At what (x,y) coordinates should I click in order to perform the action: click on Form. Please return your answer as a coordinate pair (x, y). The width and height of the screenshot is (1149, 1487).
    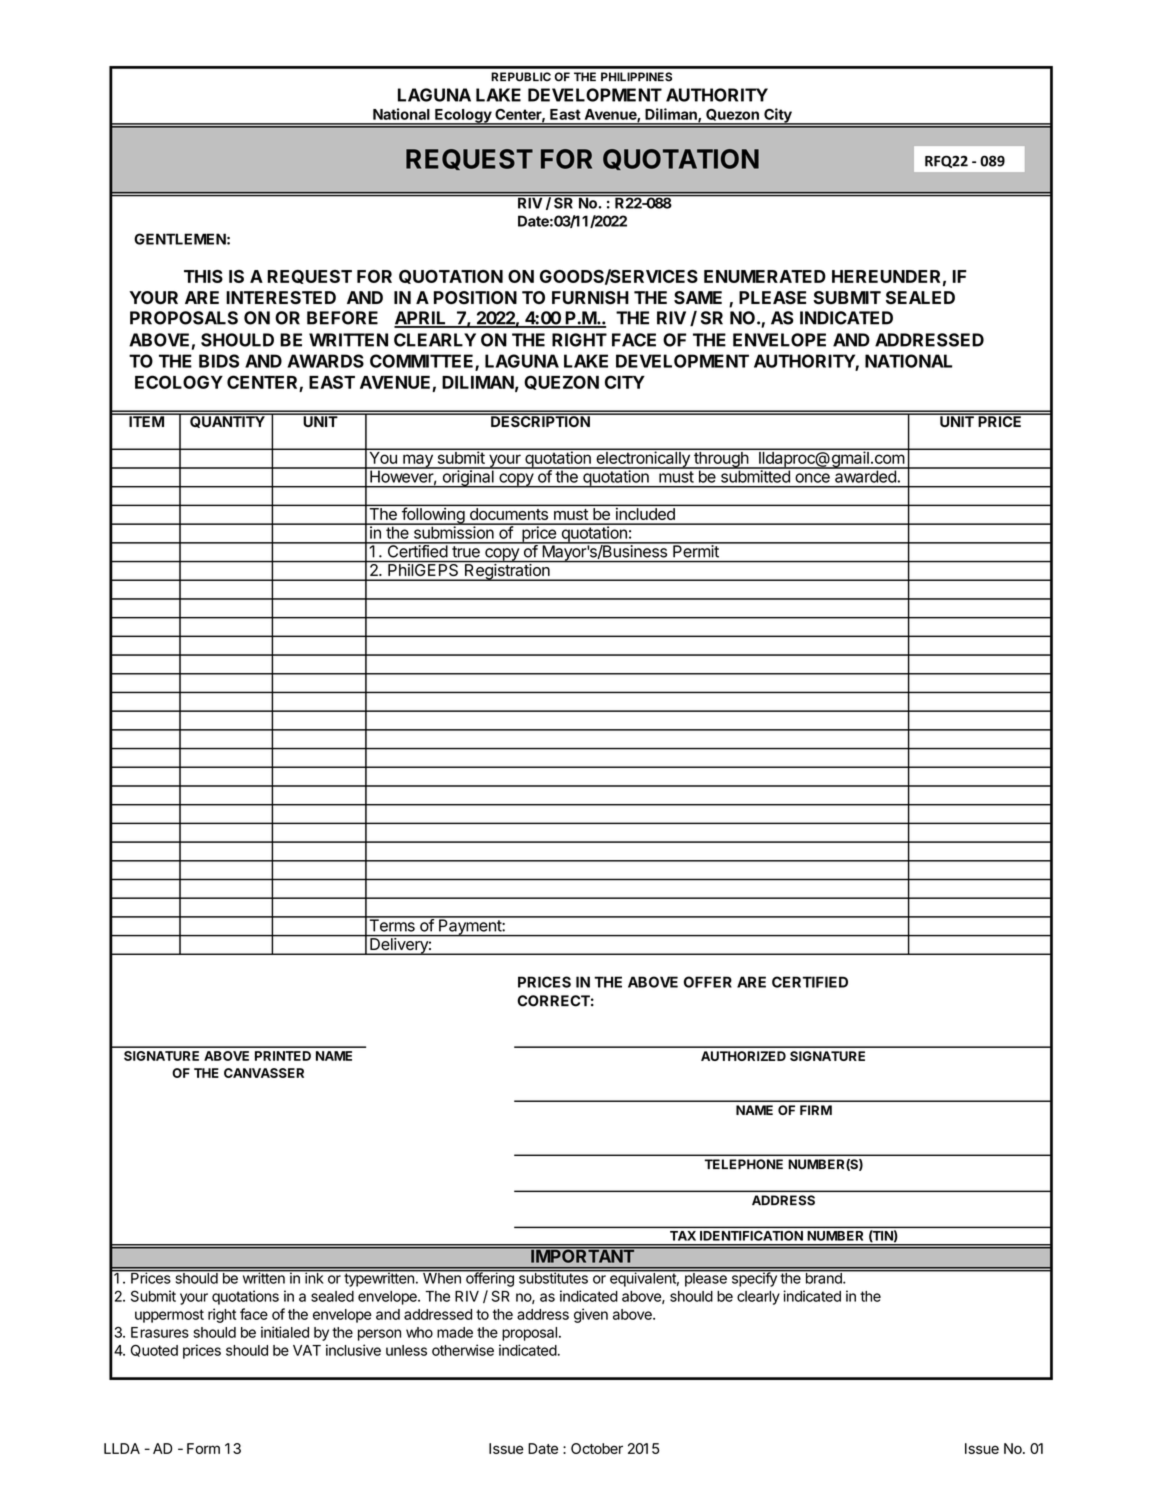
    Looking at the image, I should click on (203, 1448).
